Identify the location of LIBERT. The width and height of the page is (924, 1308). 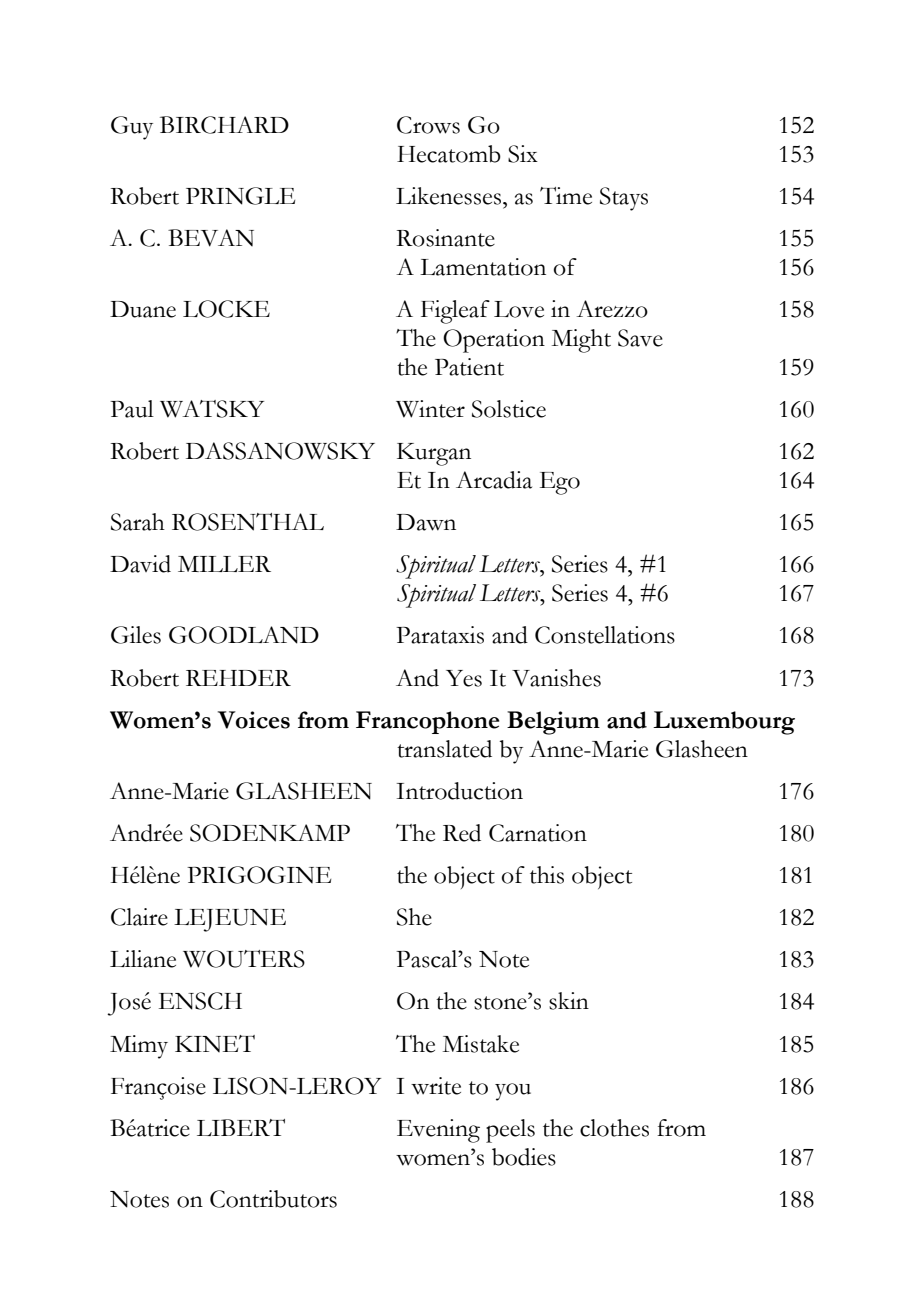
(241, 1127).
